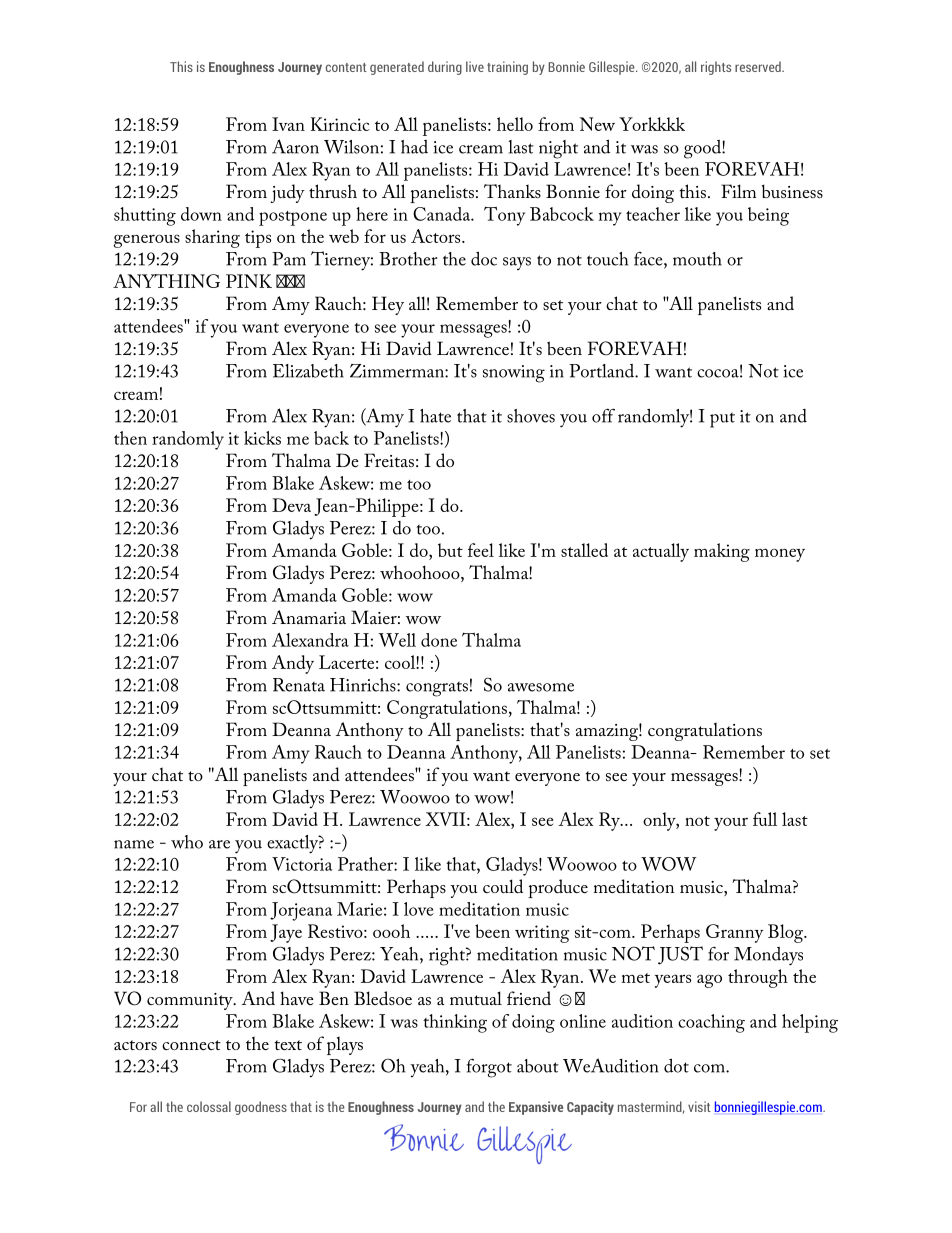 The image size is (952, 1233). What do you see at coordinates (699, 1106) in the screenshot?
I see `visit` at bounding box center [699, 1106].
